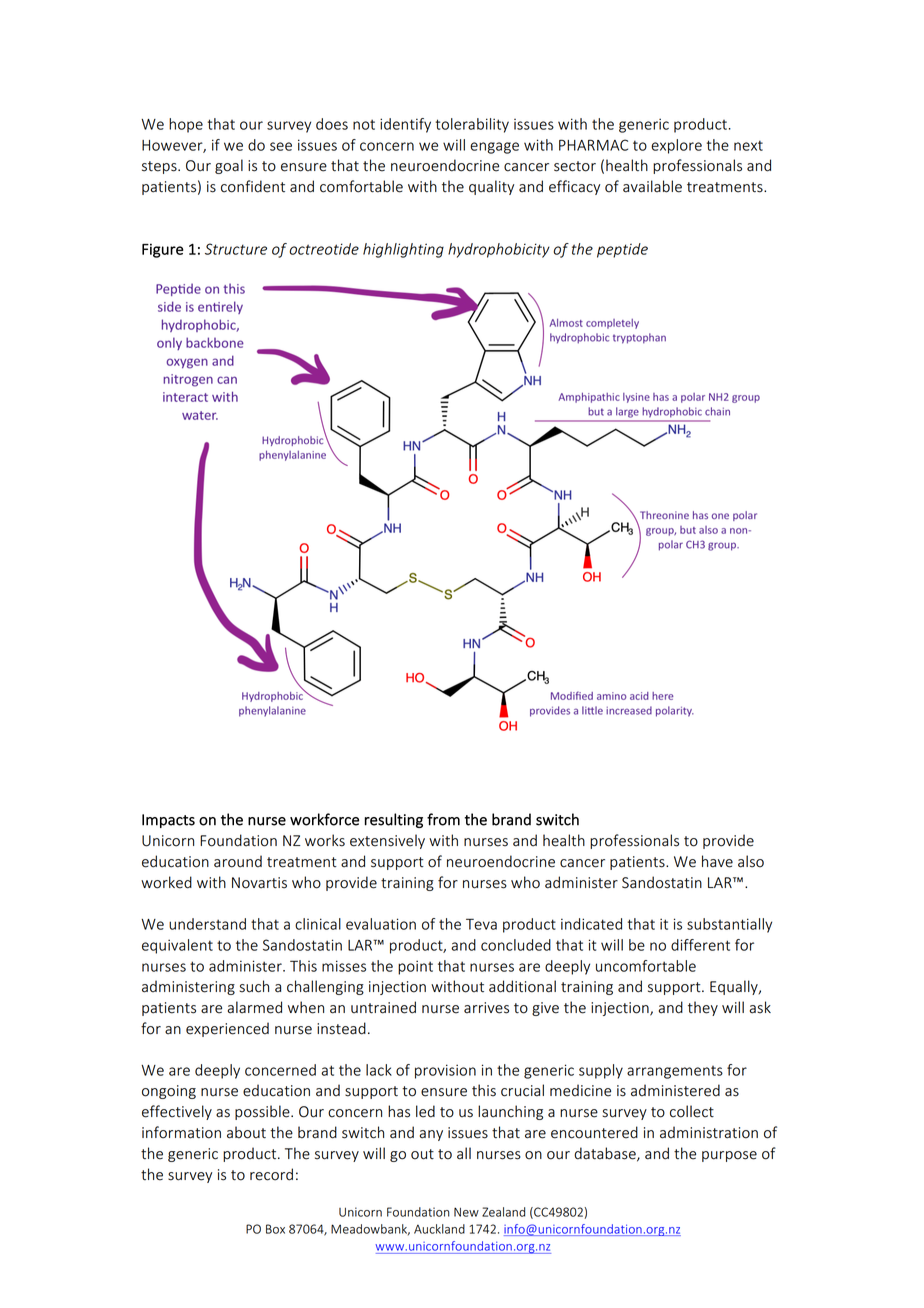  I want to click on engage, so click(494, 148).
